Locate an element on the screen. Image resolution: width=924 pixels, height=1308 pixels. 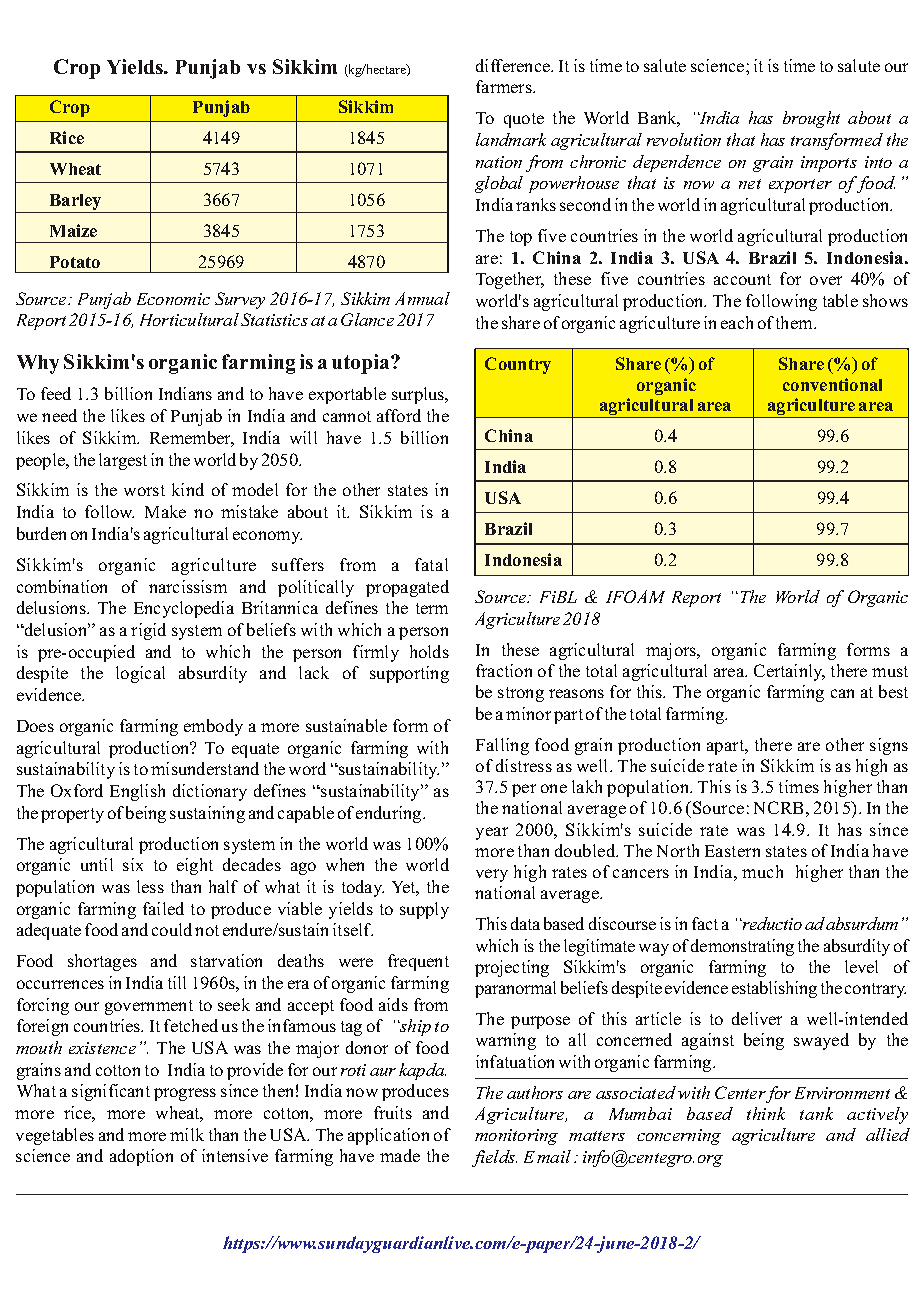
distress is located at coordinates (524, 765).
